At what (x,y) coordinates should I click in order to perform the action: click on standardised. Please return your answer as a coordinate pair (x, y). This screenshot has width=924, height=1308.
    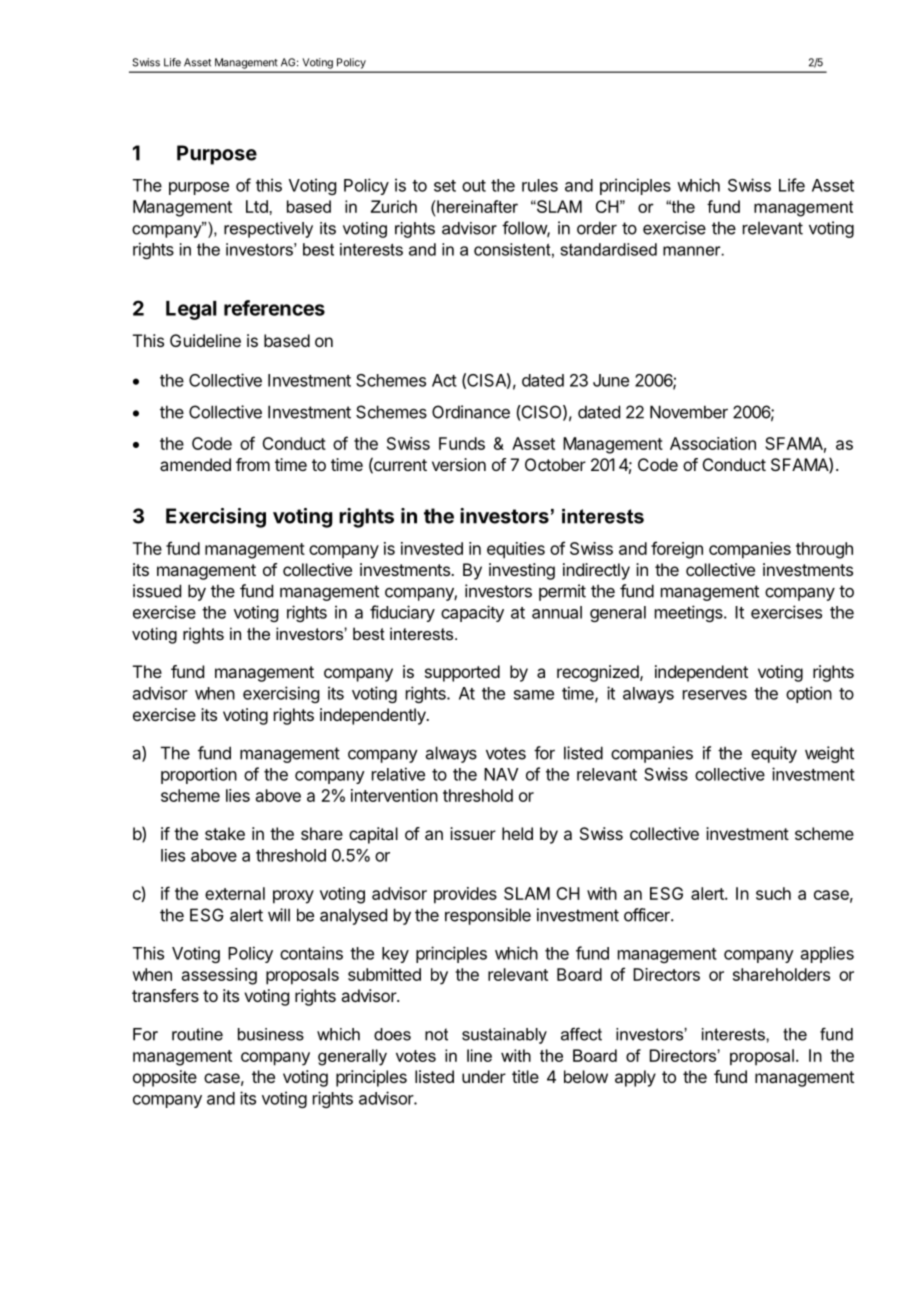
    Looking at the image, I should click on (608, 249).
